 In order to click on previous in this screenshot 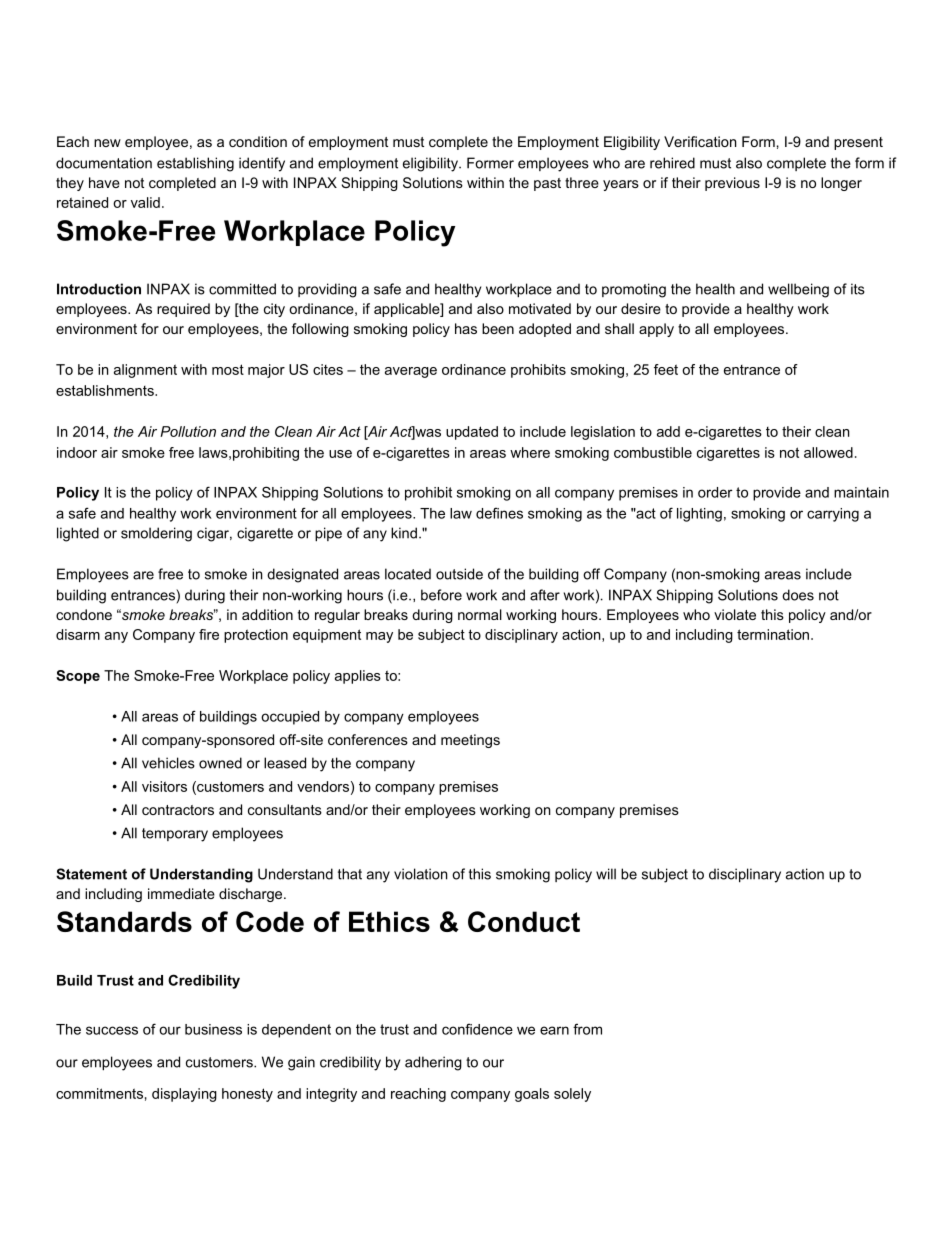, I will do `click(732, 184)`.
